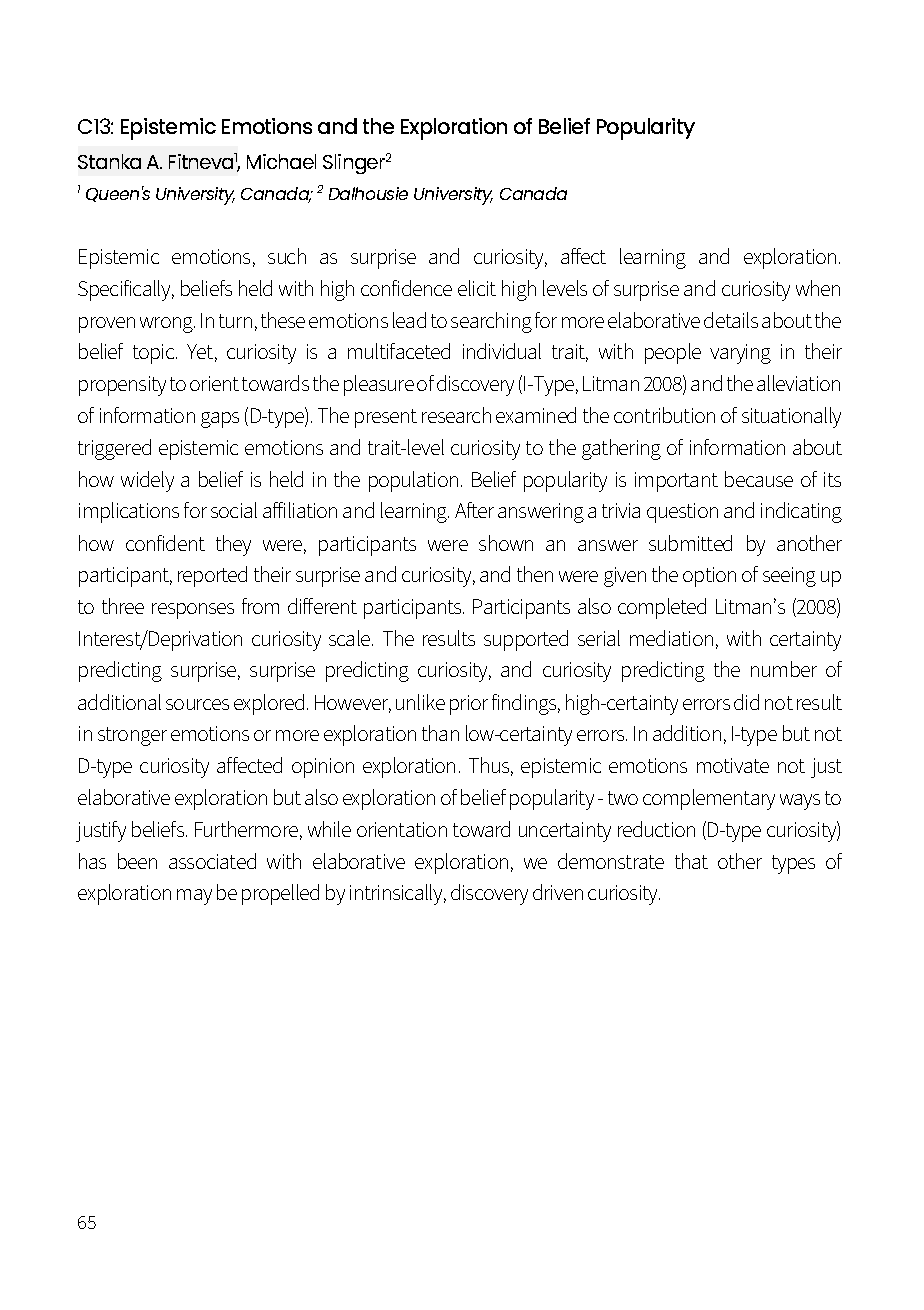 The image size is (924, 1310). Describe the element at coordinates (368, 193) in the document. I see `Dalhousie` at that location.
